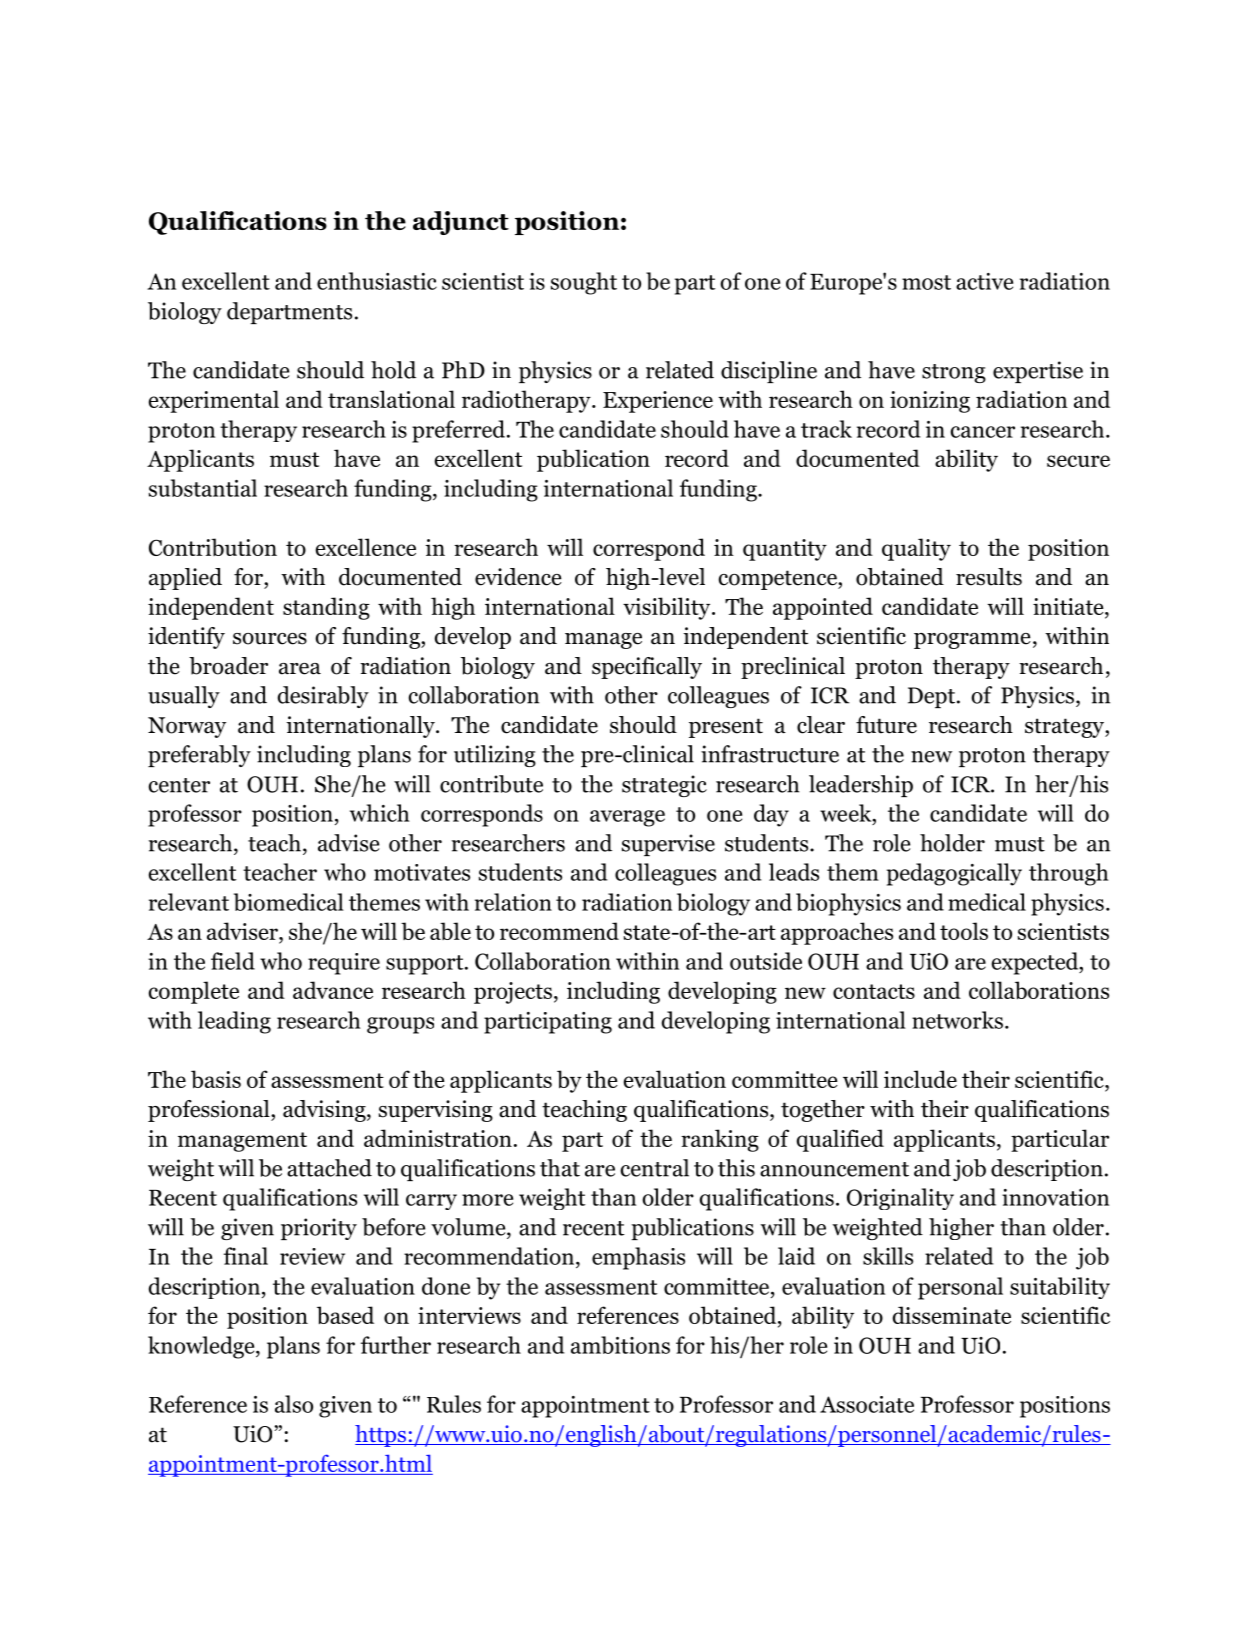 Image resolution: width=1258 pixels, height=1628 pixels. What do you see at coordinates (377, 281) in the screenshot?
I see `enthusiastic` at bounding box center [377, 281].
